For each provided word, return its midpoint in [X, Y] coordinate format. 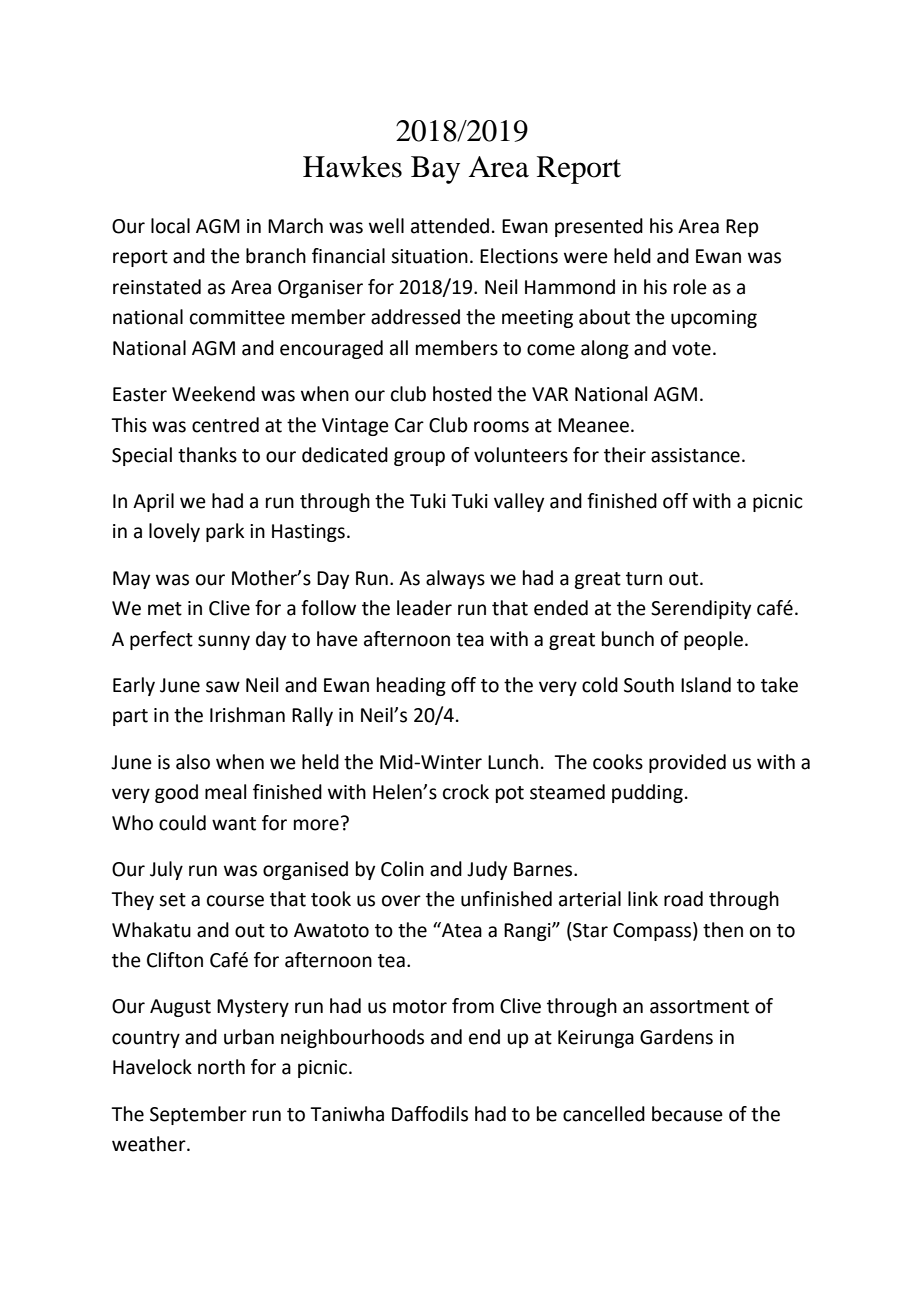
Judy [487, 870]
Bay [435, 170]
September [198, 1115]
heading [411, 686]
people [715, 640]
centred [225, 425]
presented [599, 227]
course [235, 901]
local [170, 226]
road [683, 899]
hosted [462, 394]
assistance [695, 455]
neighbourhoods [352, 1038]
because [687, 1114]
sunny [224, 642]
